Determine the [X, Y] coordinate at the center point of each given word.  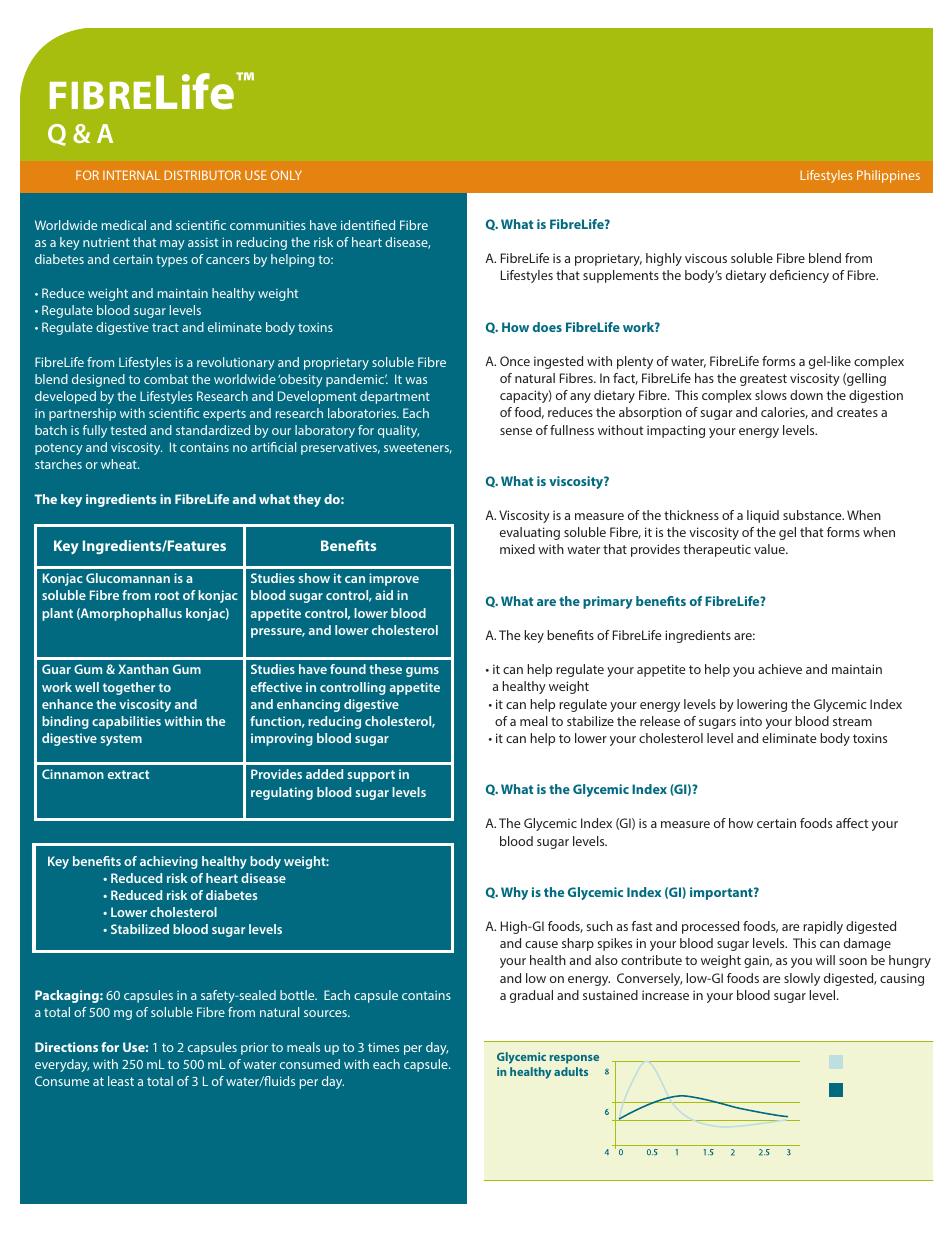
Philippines [888, 176]
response [574, 1059]
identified [368, 225]
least [121, 1081]
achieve [780, 669]
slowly [802, 979]
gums [422, 672]
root [167, 595]
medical [124, 225]
